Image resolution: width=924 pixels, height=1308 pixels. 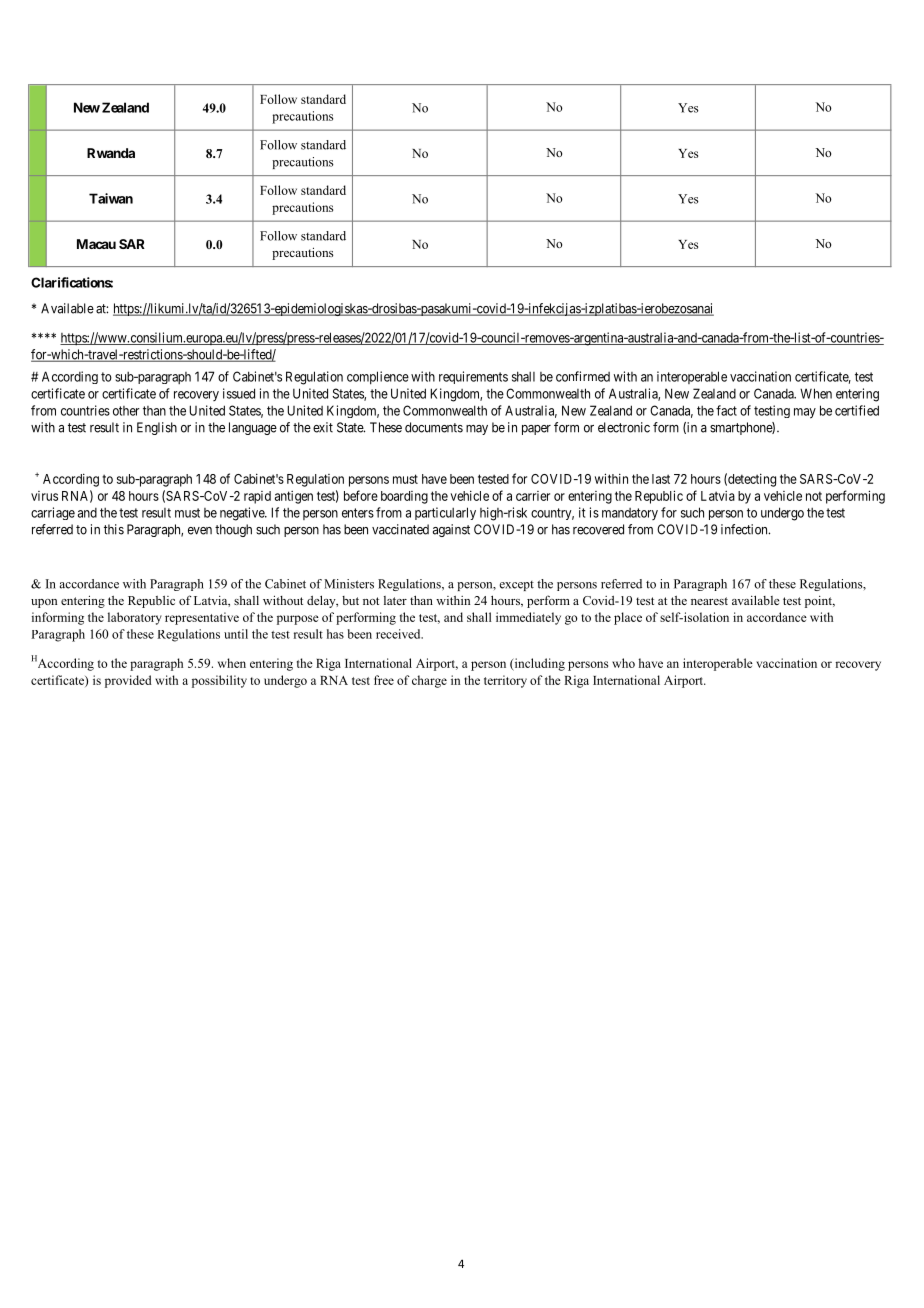 What do you see at coordinates (473, 377) in the image?
I see `requirements` at bounding box center [473, 377].
